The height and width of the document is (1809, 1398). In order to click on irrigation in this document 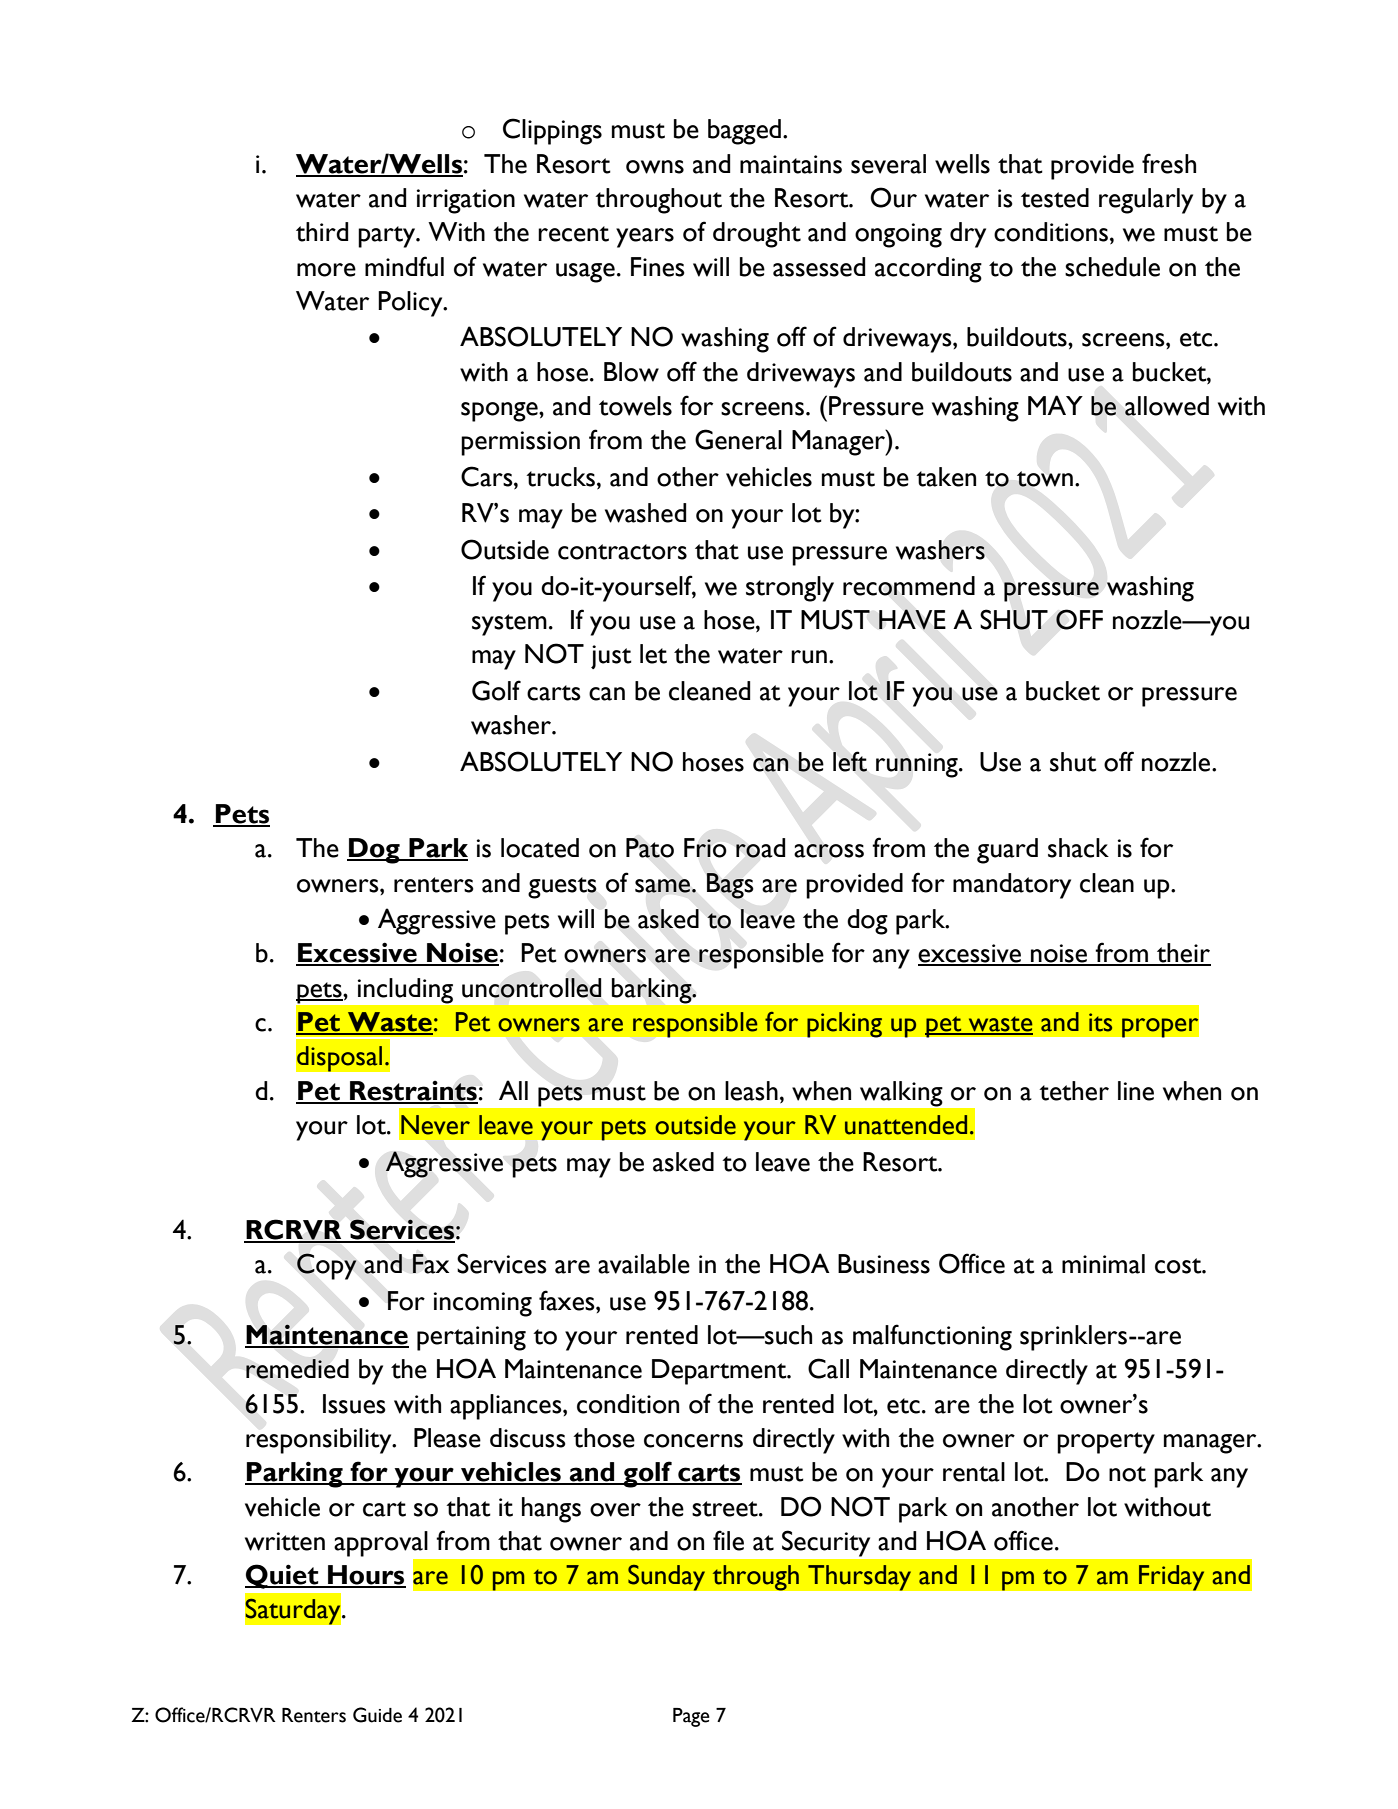, I will do `click(466, 201)`.
